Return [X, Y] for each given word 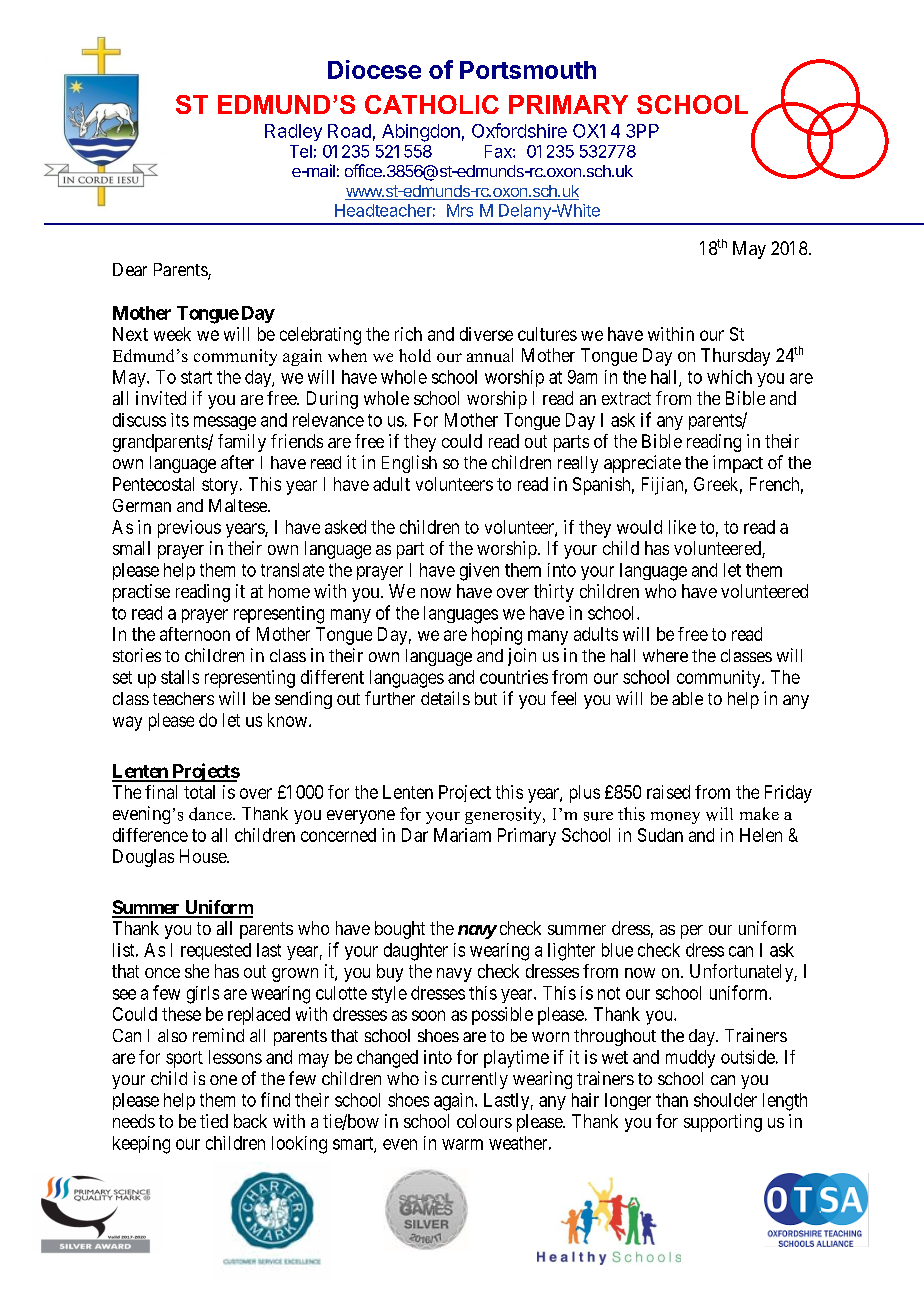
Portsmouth [528, 70]
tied [214, 1121]
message [225, 423]
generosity [505, 815]
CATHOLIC [432, 104]
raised [668, 792]
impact [738, 464]
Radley [293, 132]
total [199, 792]
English [409, 464]
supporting [723, 1123]
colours [484, 1121]
